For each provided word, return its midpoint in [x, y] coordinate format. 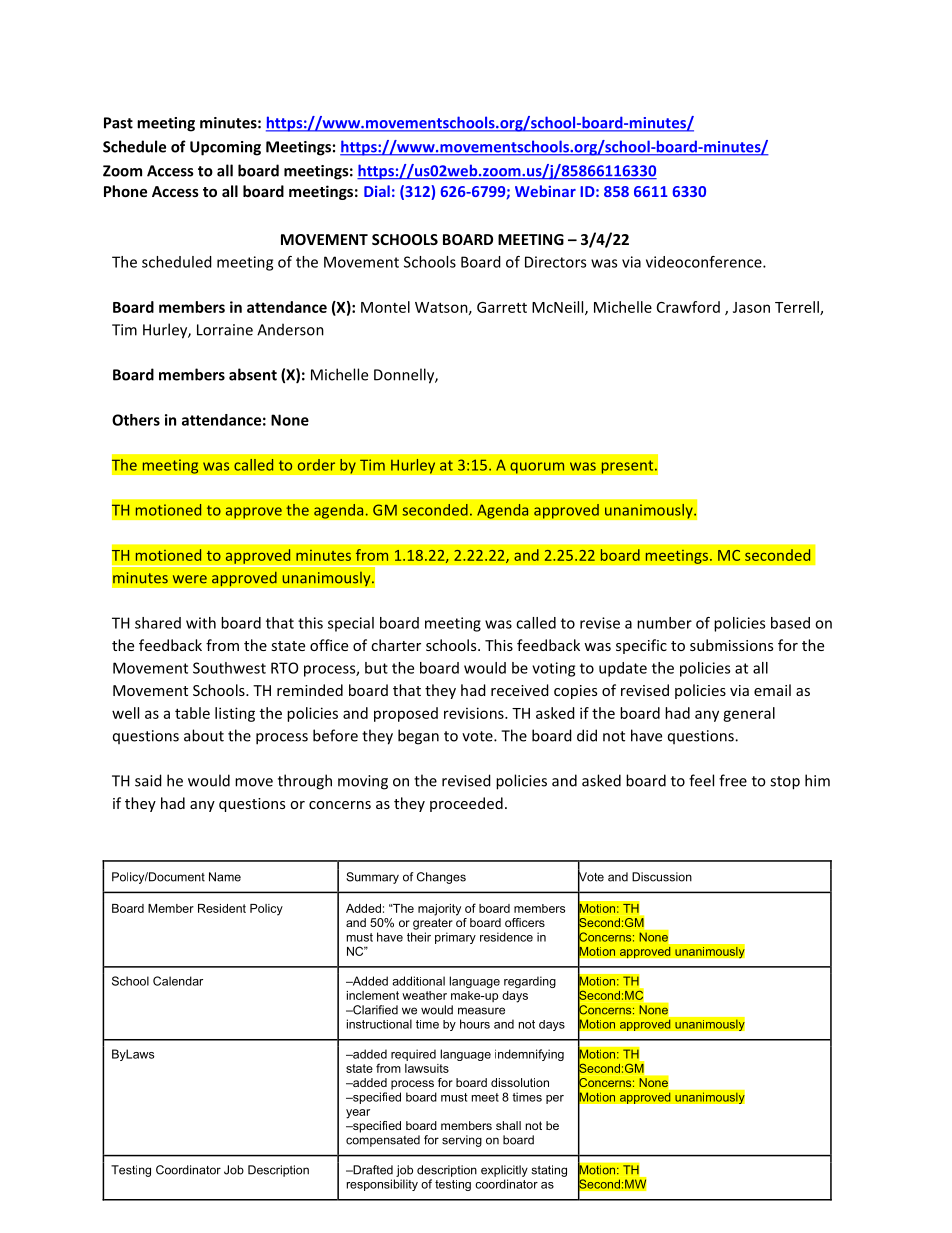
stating [549, 1171]
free [733, 780]
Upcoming [225, 148]
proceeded [466, 804]
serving [462, 1141]
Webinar [545, 191]
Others [136, 420]
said [148, 780]
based [790, 623]
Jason [751, 307]
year [358, 1114]
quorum [537, 468]
